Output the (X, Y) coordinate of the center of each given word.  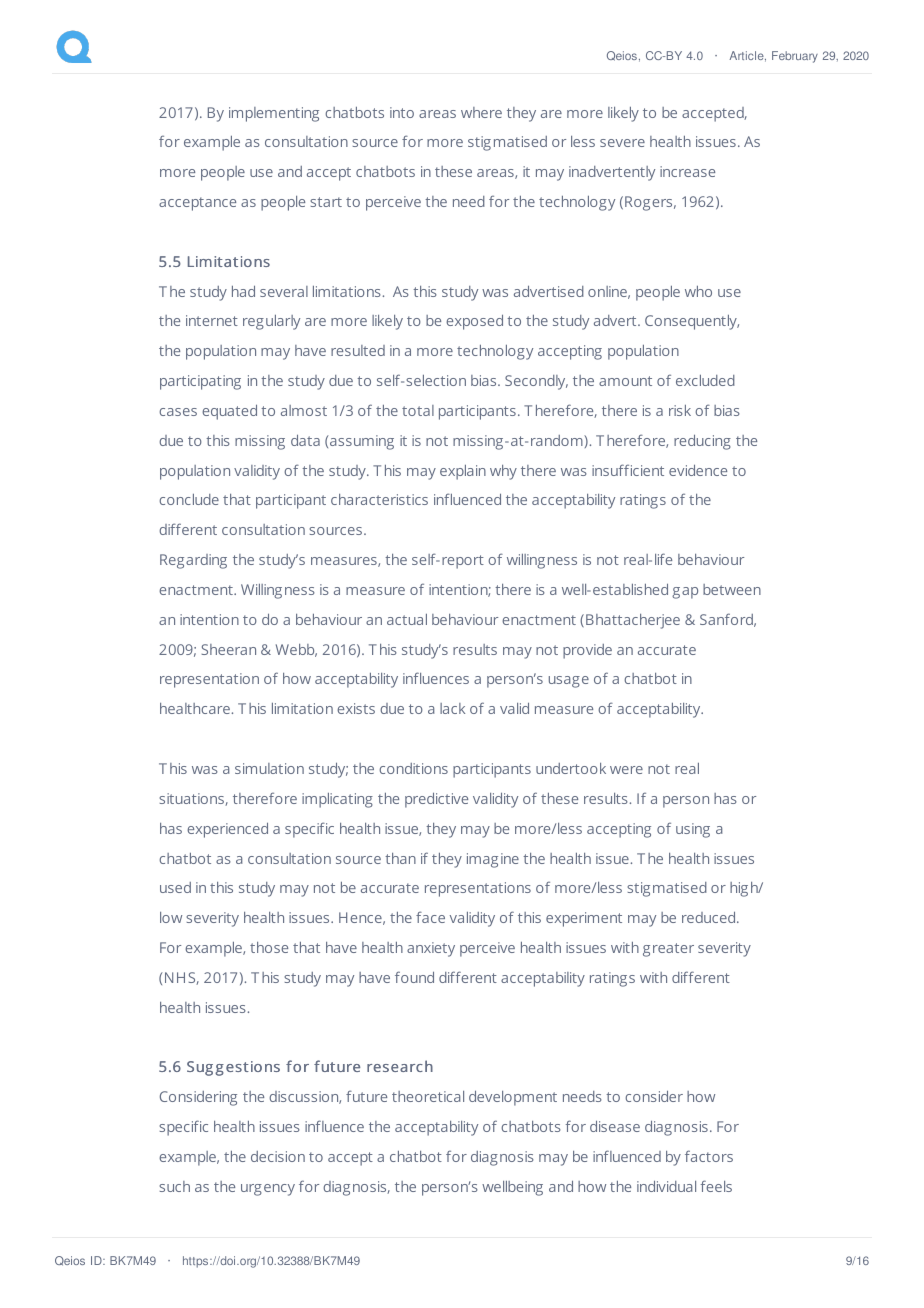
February (795, 57)
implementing (274, 114)
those (269, 947)
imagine (493, 860)
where (481, 112)
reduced (710, 917)
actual (407, 619)
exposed (474, 322)
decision (278, 1156)
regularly (271, 322)
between (732, 589)
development (513, 1098)
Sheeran (228, 649)
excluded (705, 380)
